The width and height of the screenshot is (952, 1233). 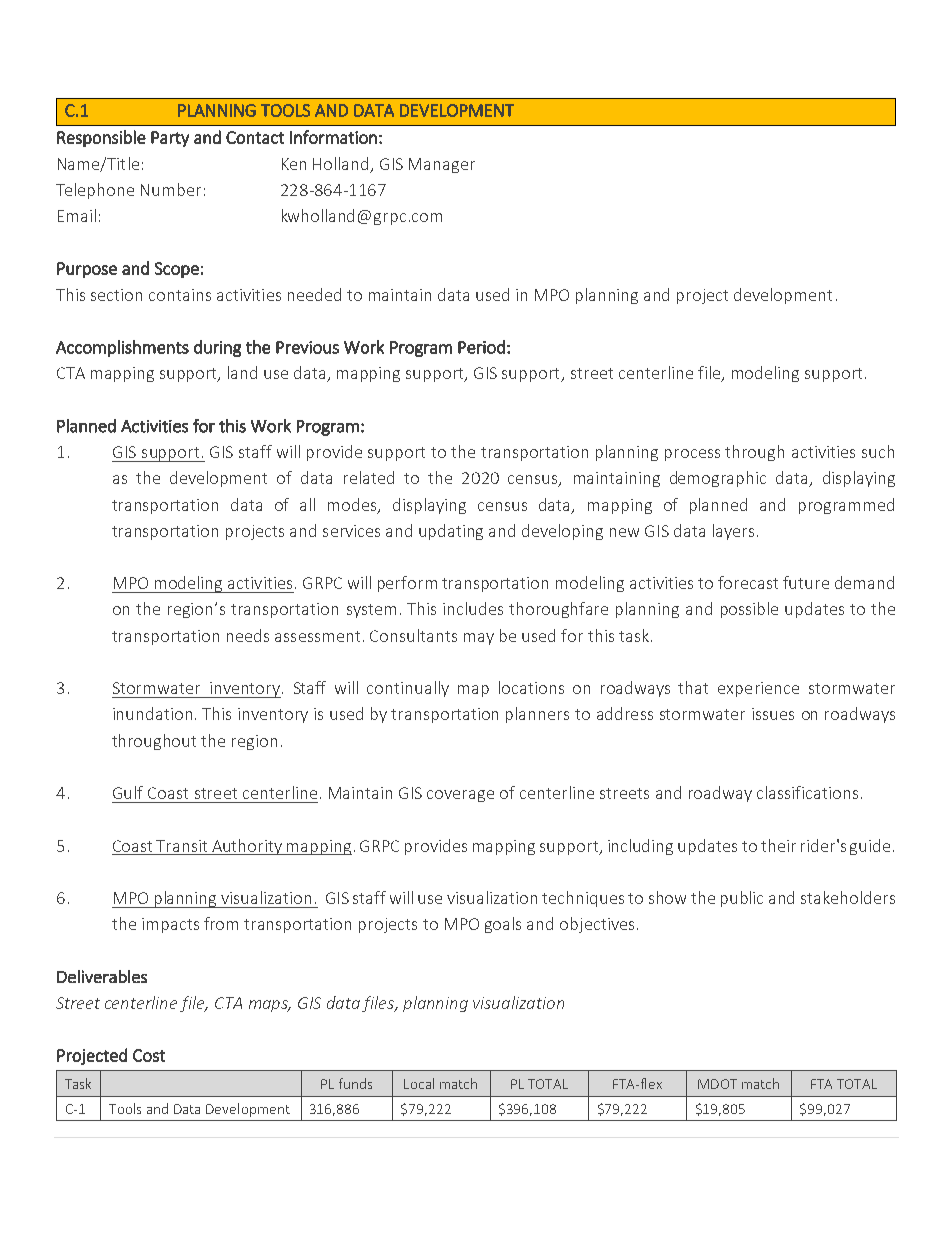 What do you see at coordinates (442, 165) in the screenshot?
I see `Manager` at bounding box center [442, 165].
